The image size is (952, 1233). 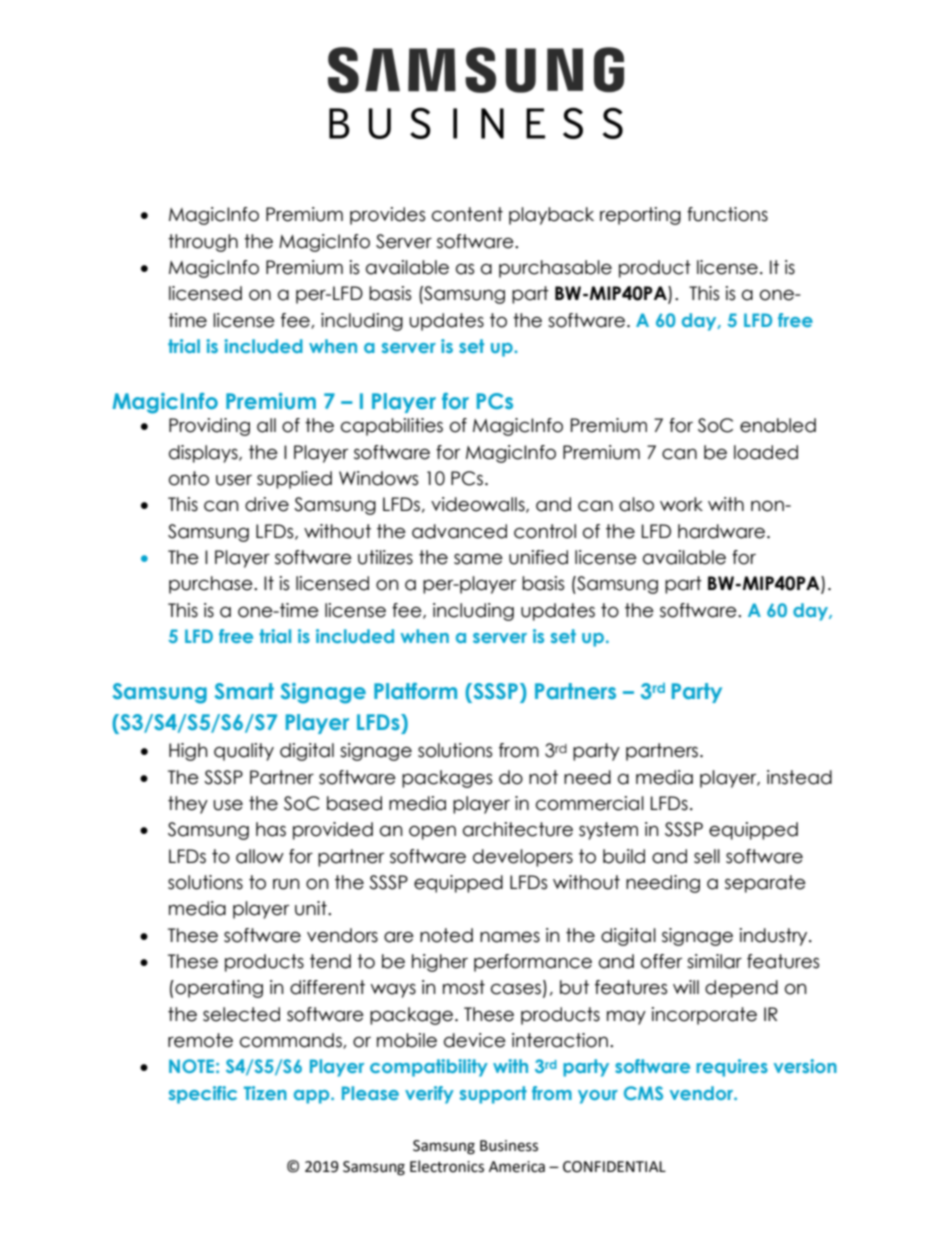 What do you see at coordinates (510, 937) in the document?
I see `names` at bounding box center [510, 937].
